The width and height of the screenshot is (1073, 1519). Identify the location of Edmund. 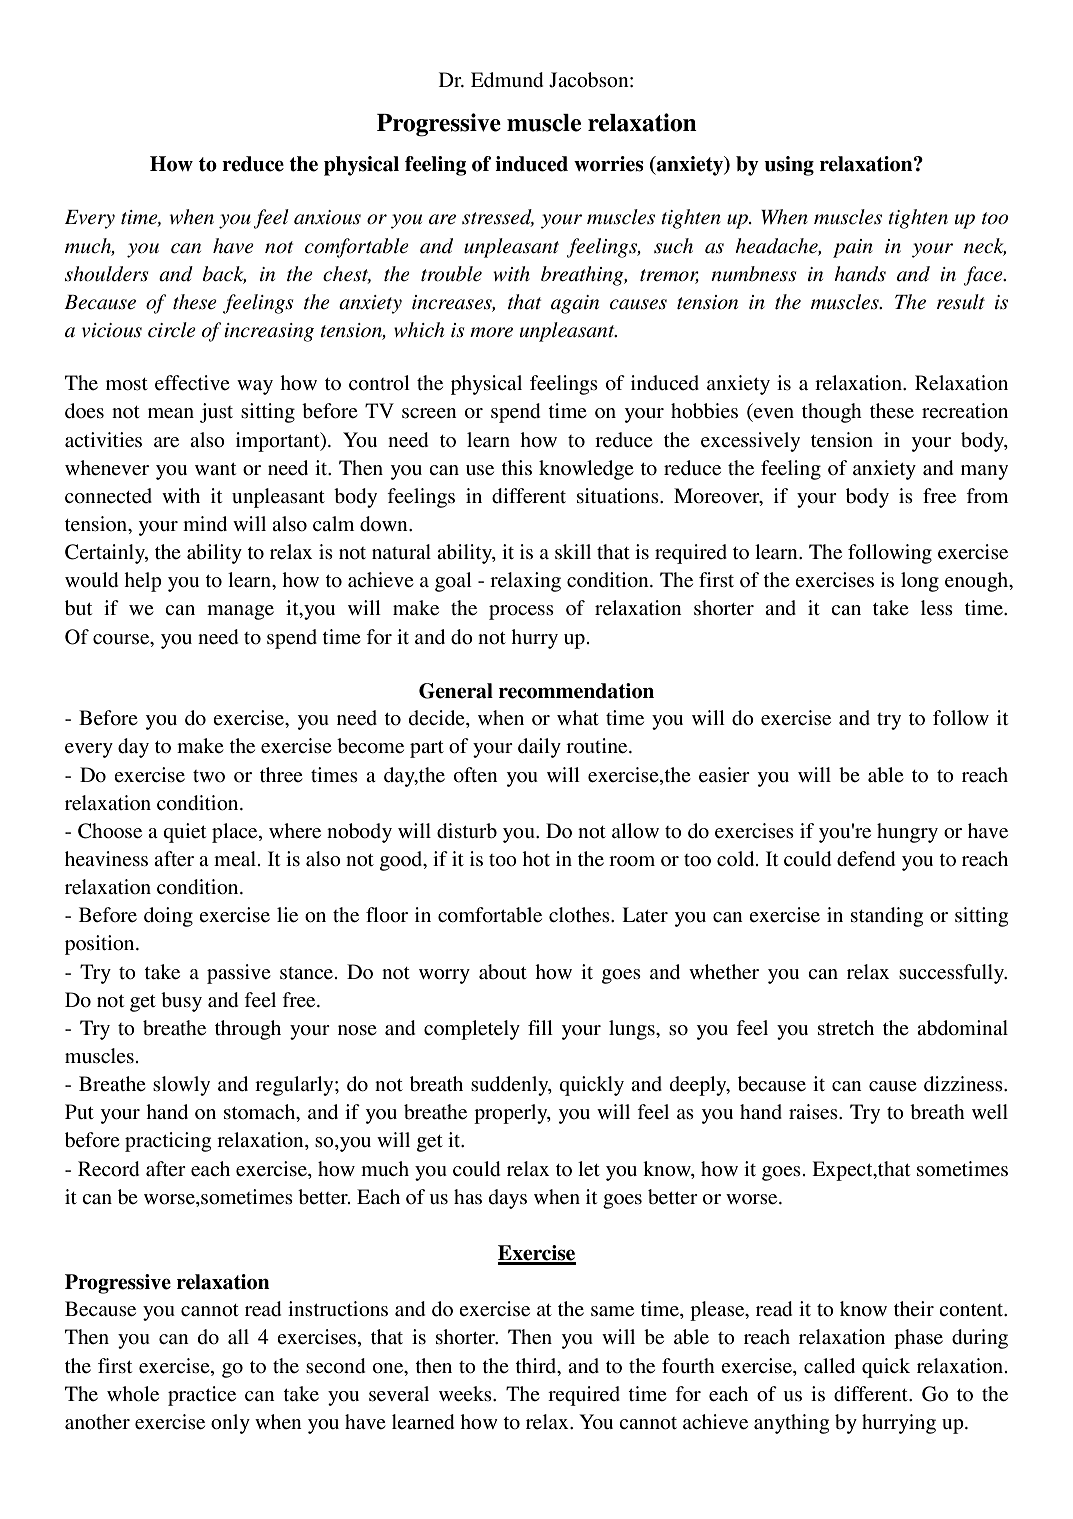
(507, 80).
